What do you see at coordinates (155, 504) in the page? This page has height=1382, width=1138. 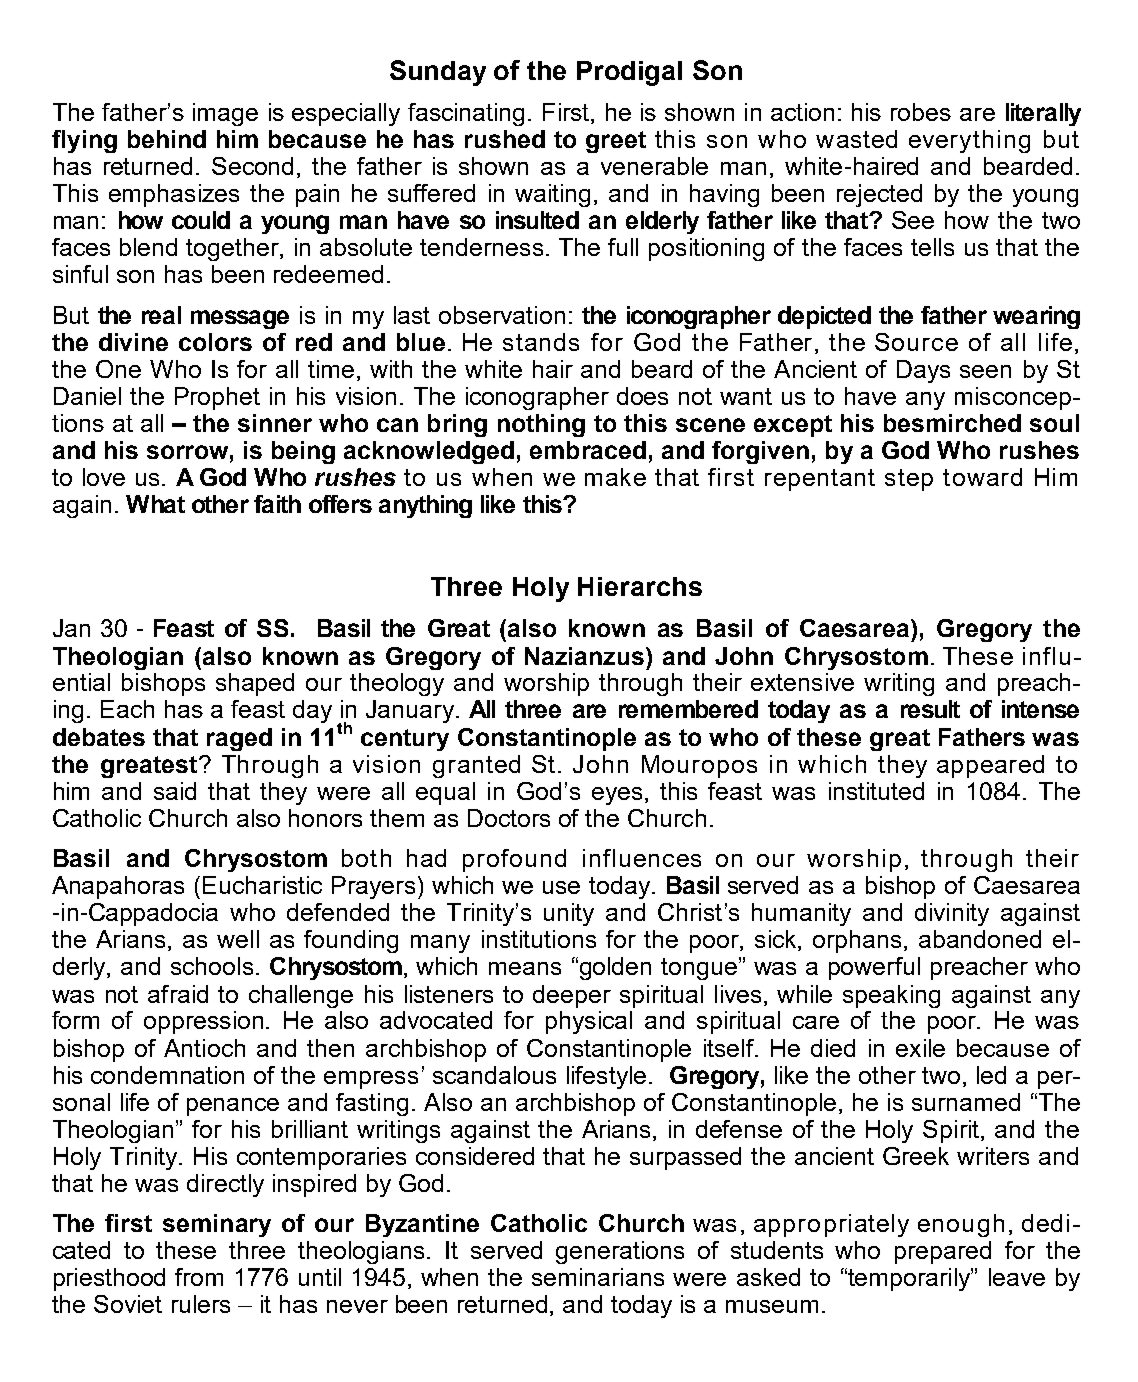 I see `What` at bounding box center [155, 504].
